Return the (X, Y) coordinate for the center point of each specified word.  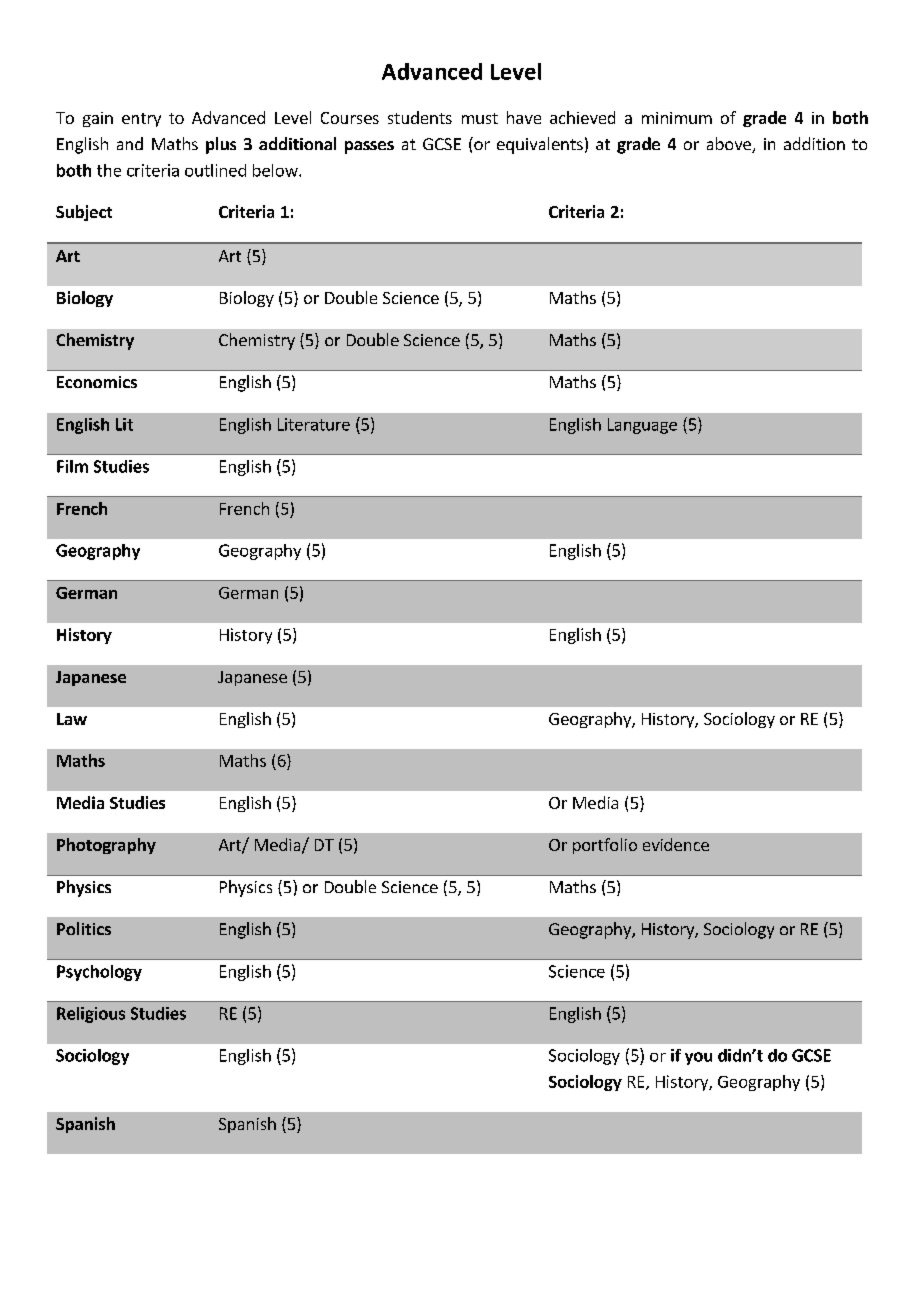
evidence (676, 844)
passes (369, 147)
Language (642, 426)
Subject (84, 213)
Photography (106, 846)
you (698, 1058)
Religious (91, 1015)
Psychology (99, 973)
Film (72, 466)
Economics (97, 382)
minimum (677, 118)
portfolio (605, 846)
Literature (314, 424)
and (130, 143)
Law (72, 719)
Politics (84, 928)
